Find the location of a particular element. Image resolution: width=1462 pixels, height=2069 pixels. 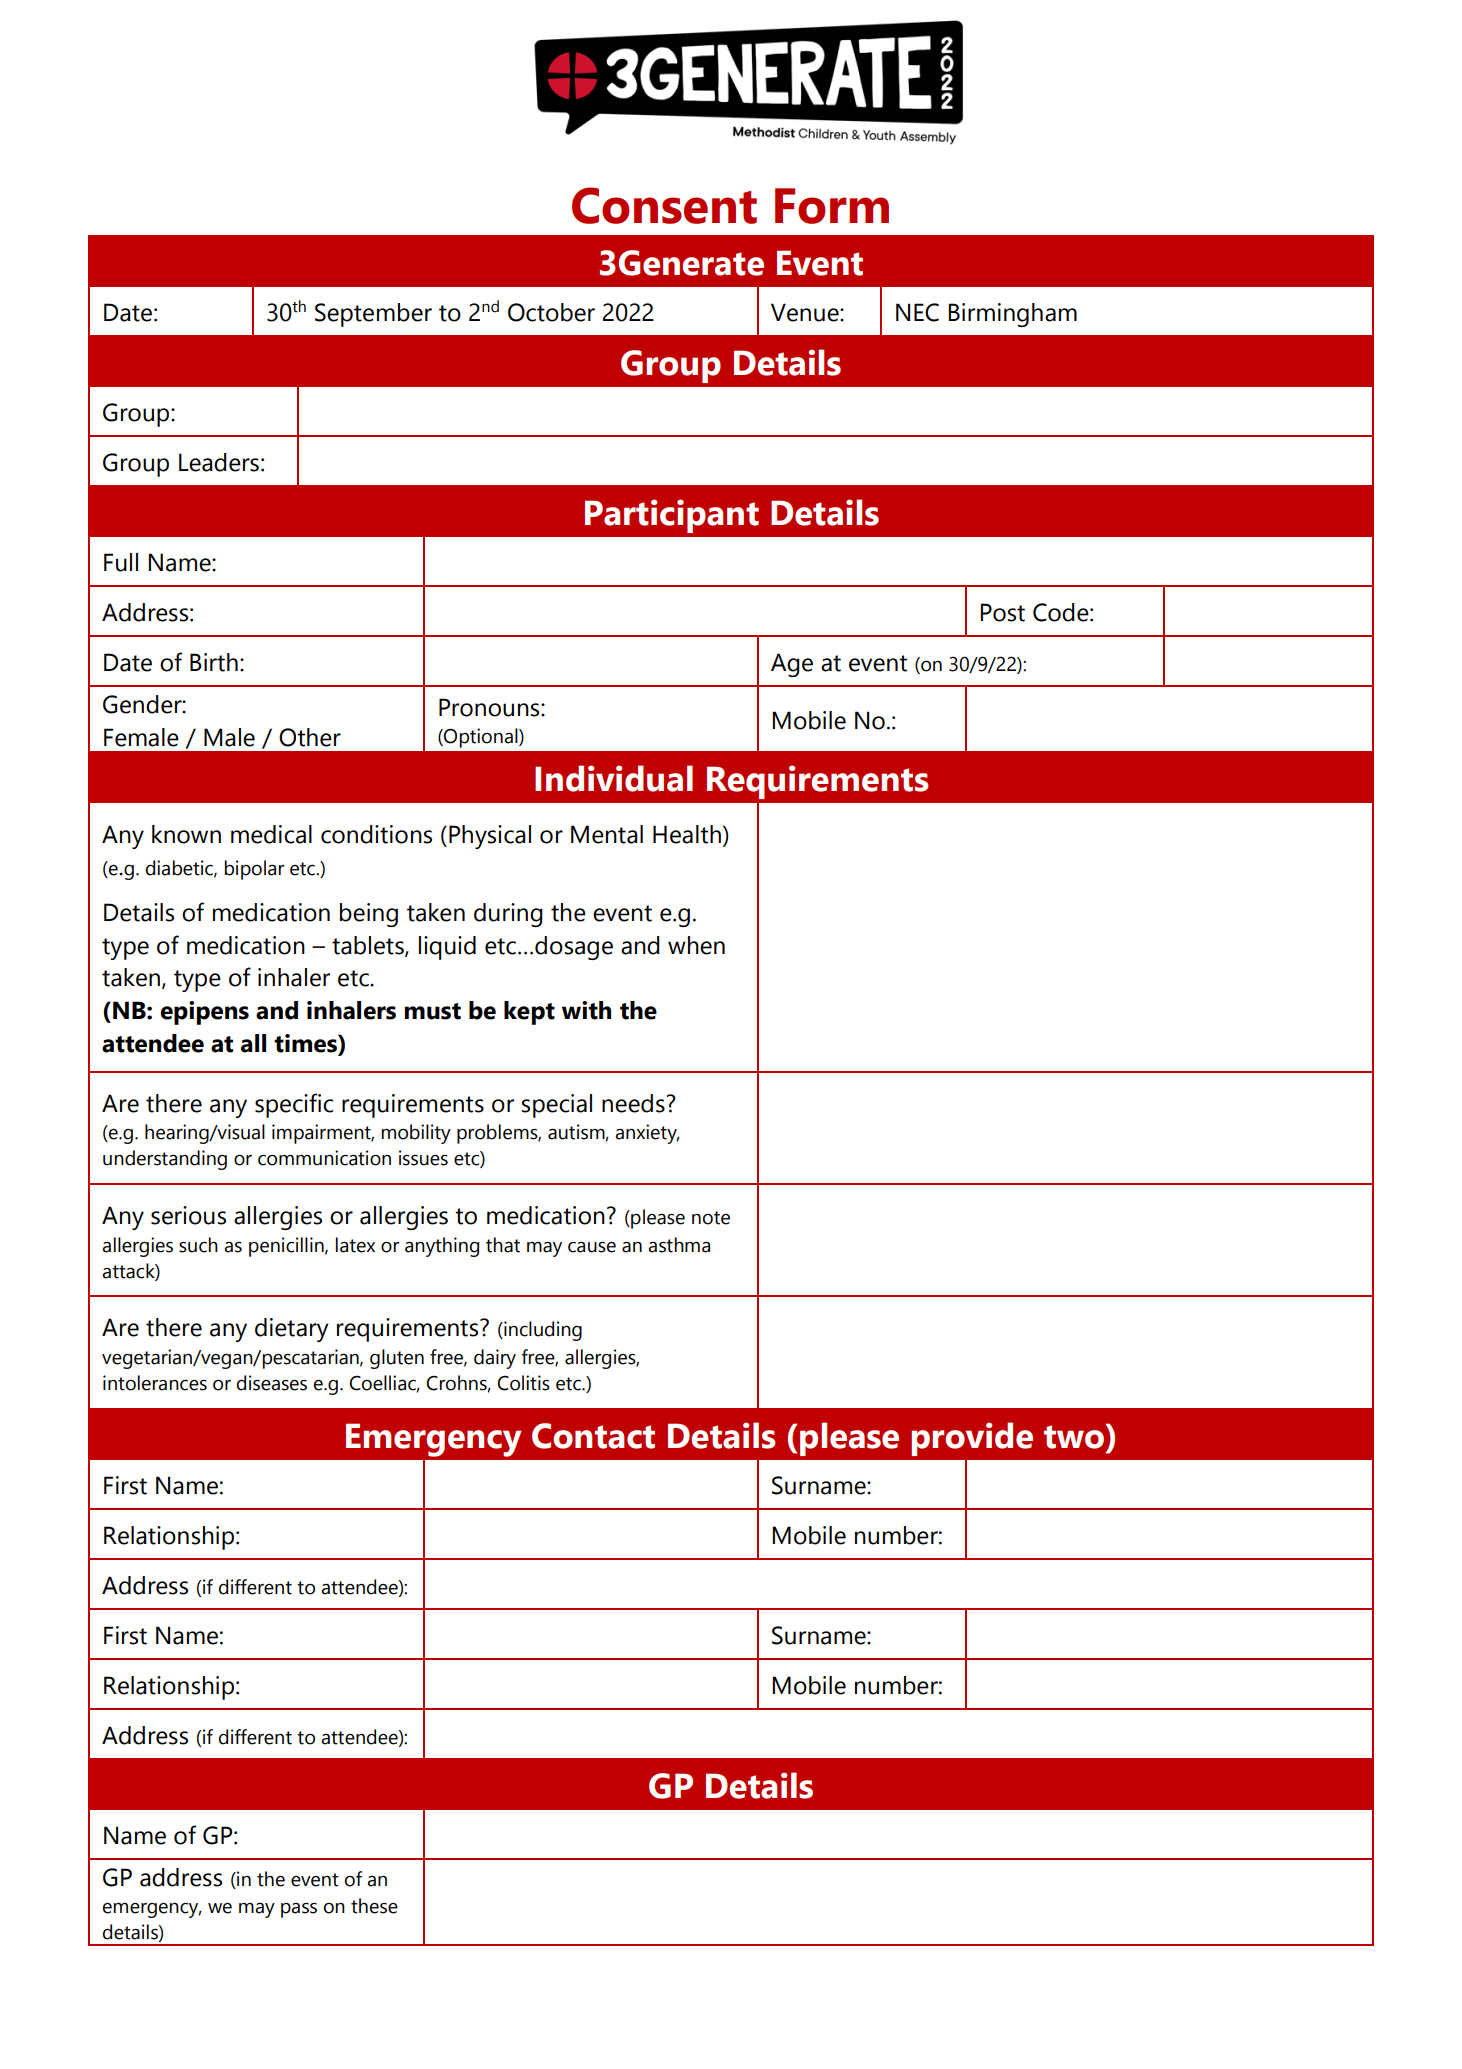

Contact is located at coordinates (593, 1436).
